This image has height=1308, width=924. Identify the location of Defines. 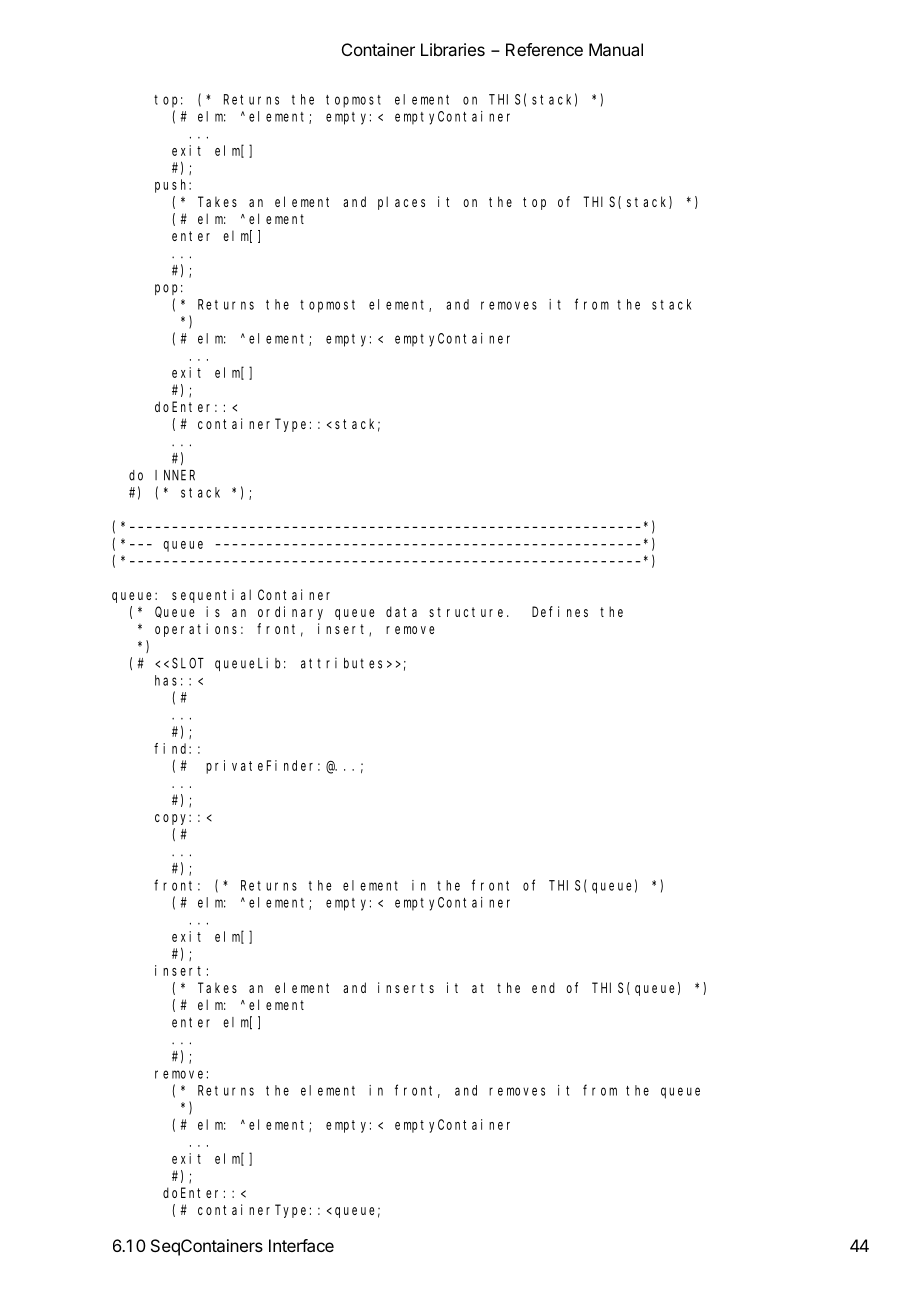
(560, 611).
